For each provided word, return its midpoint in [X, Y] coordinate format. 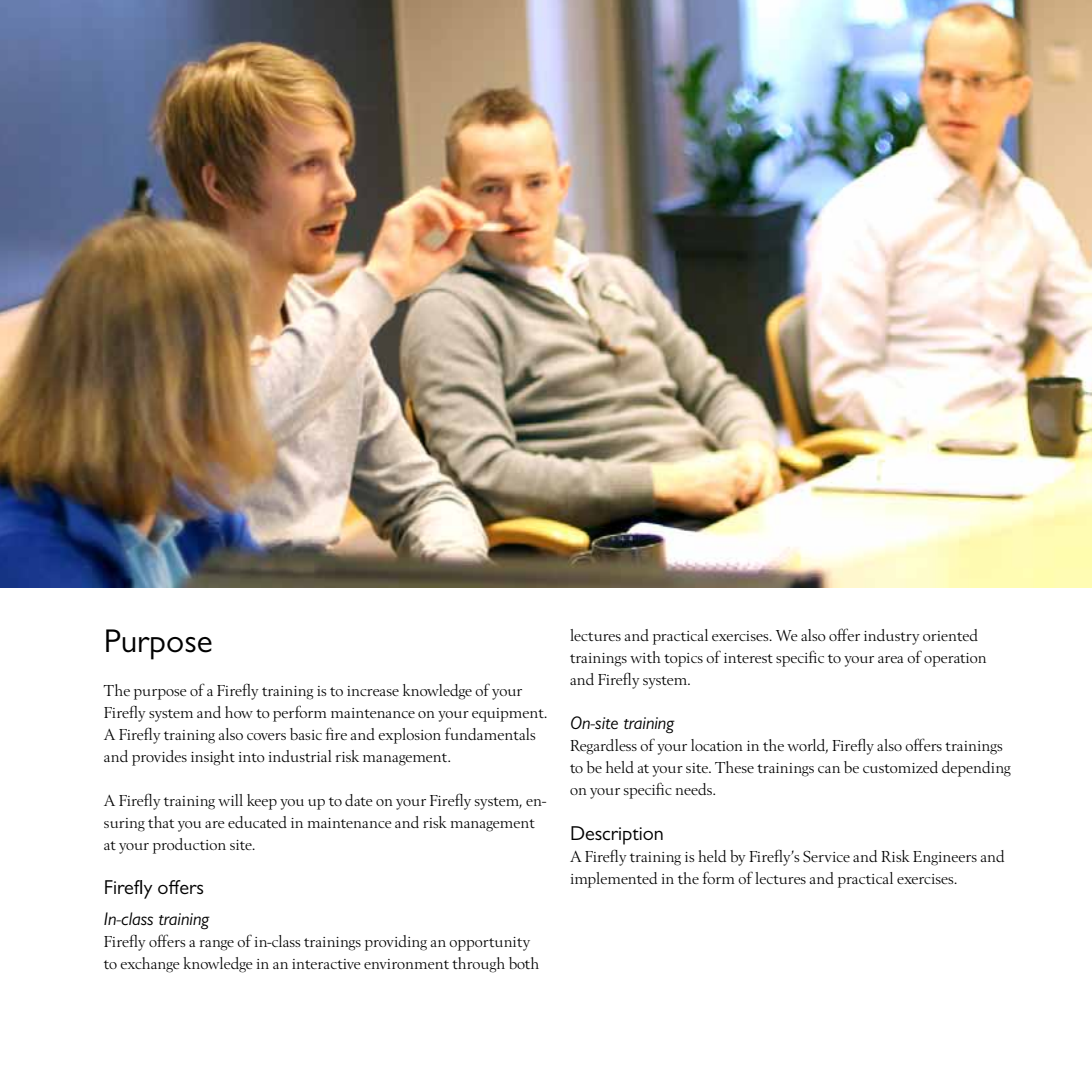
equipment [509, 715]
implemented [613, 880]
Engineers [945, 858]
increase [373, 691]
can [829, 769]
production [189, 846]
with [645, 657]
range [217, 945]
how [239, 712]
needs [695, 789]
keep [262, 802]
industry [892, 637]
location [717, 745]
